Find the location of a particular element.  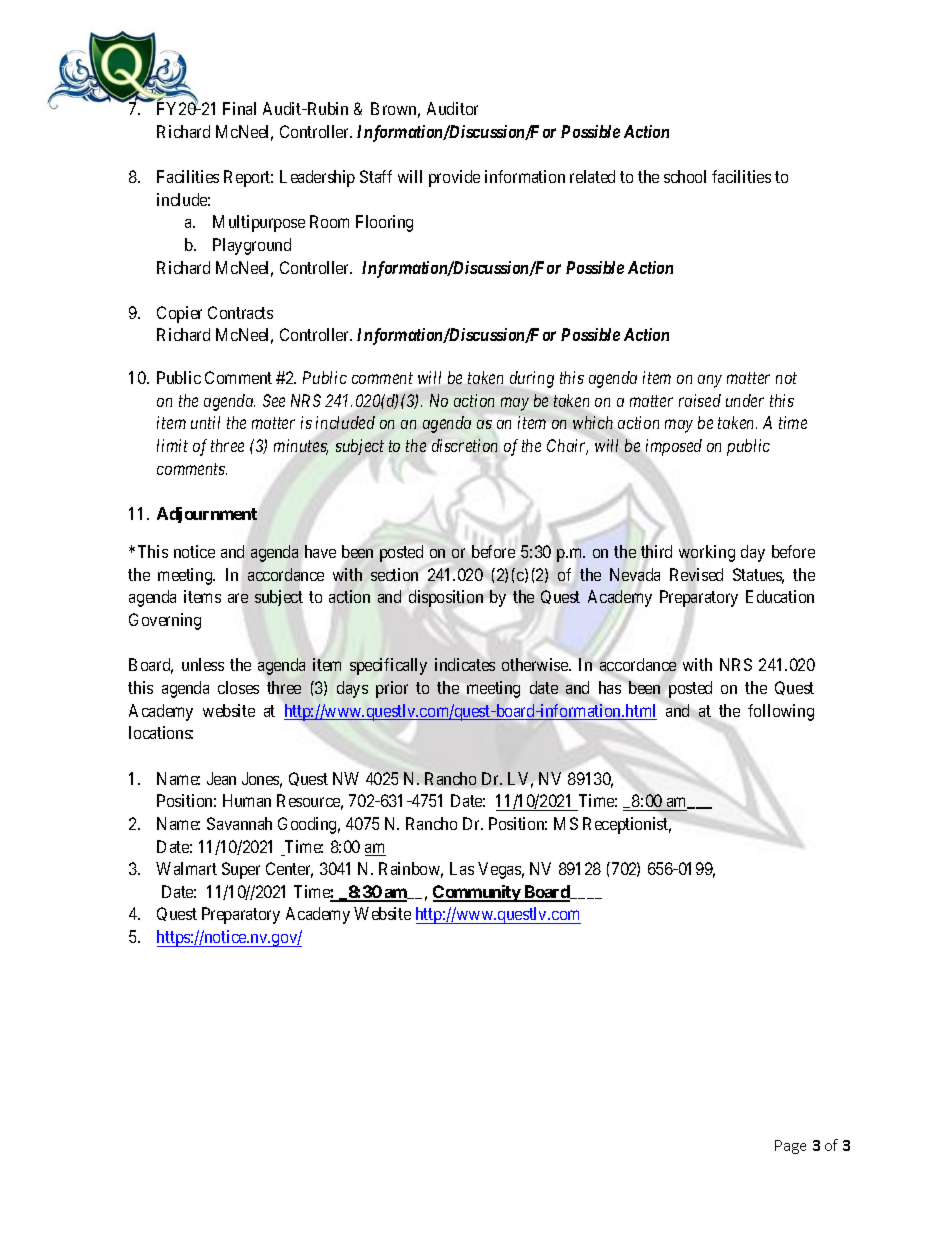

are is located at coordinates (238, 598).
